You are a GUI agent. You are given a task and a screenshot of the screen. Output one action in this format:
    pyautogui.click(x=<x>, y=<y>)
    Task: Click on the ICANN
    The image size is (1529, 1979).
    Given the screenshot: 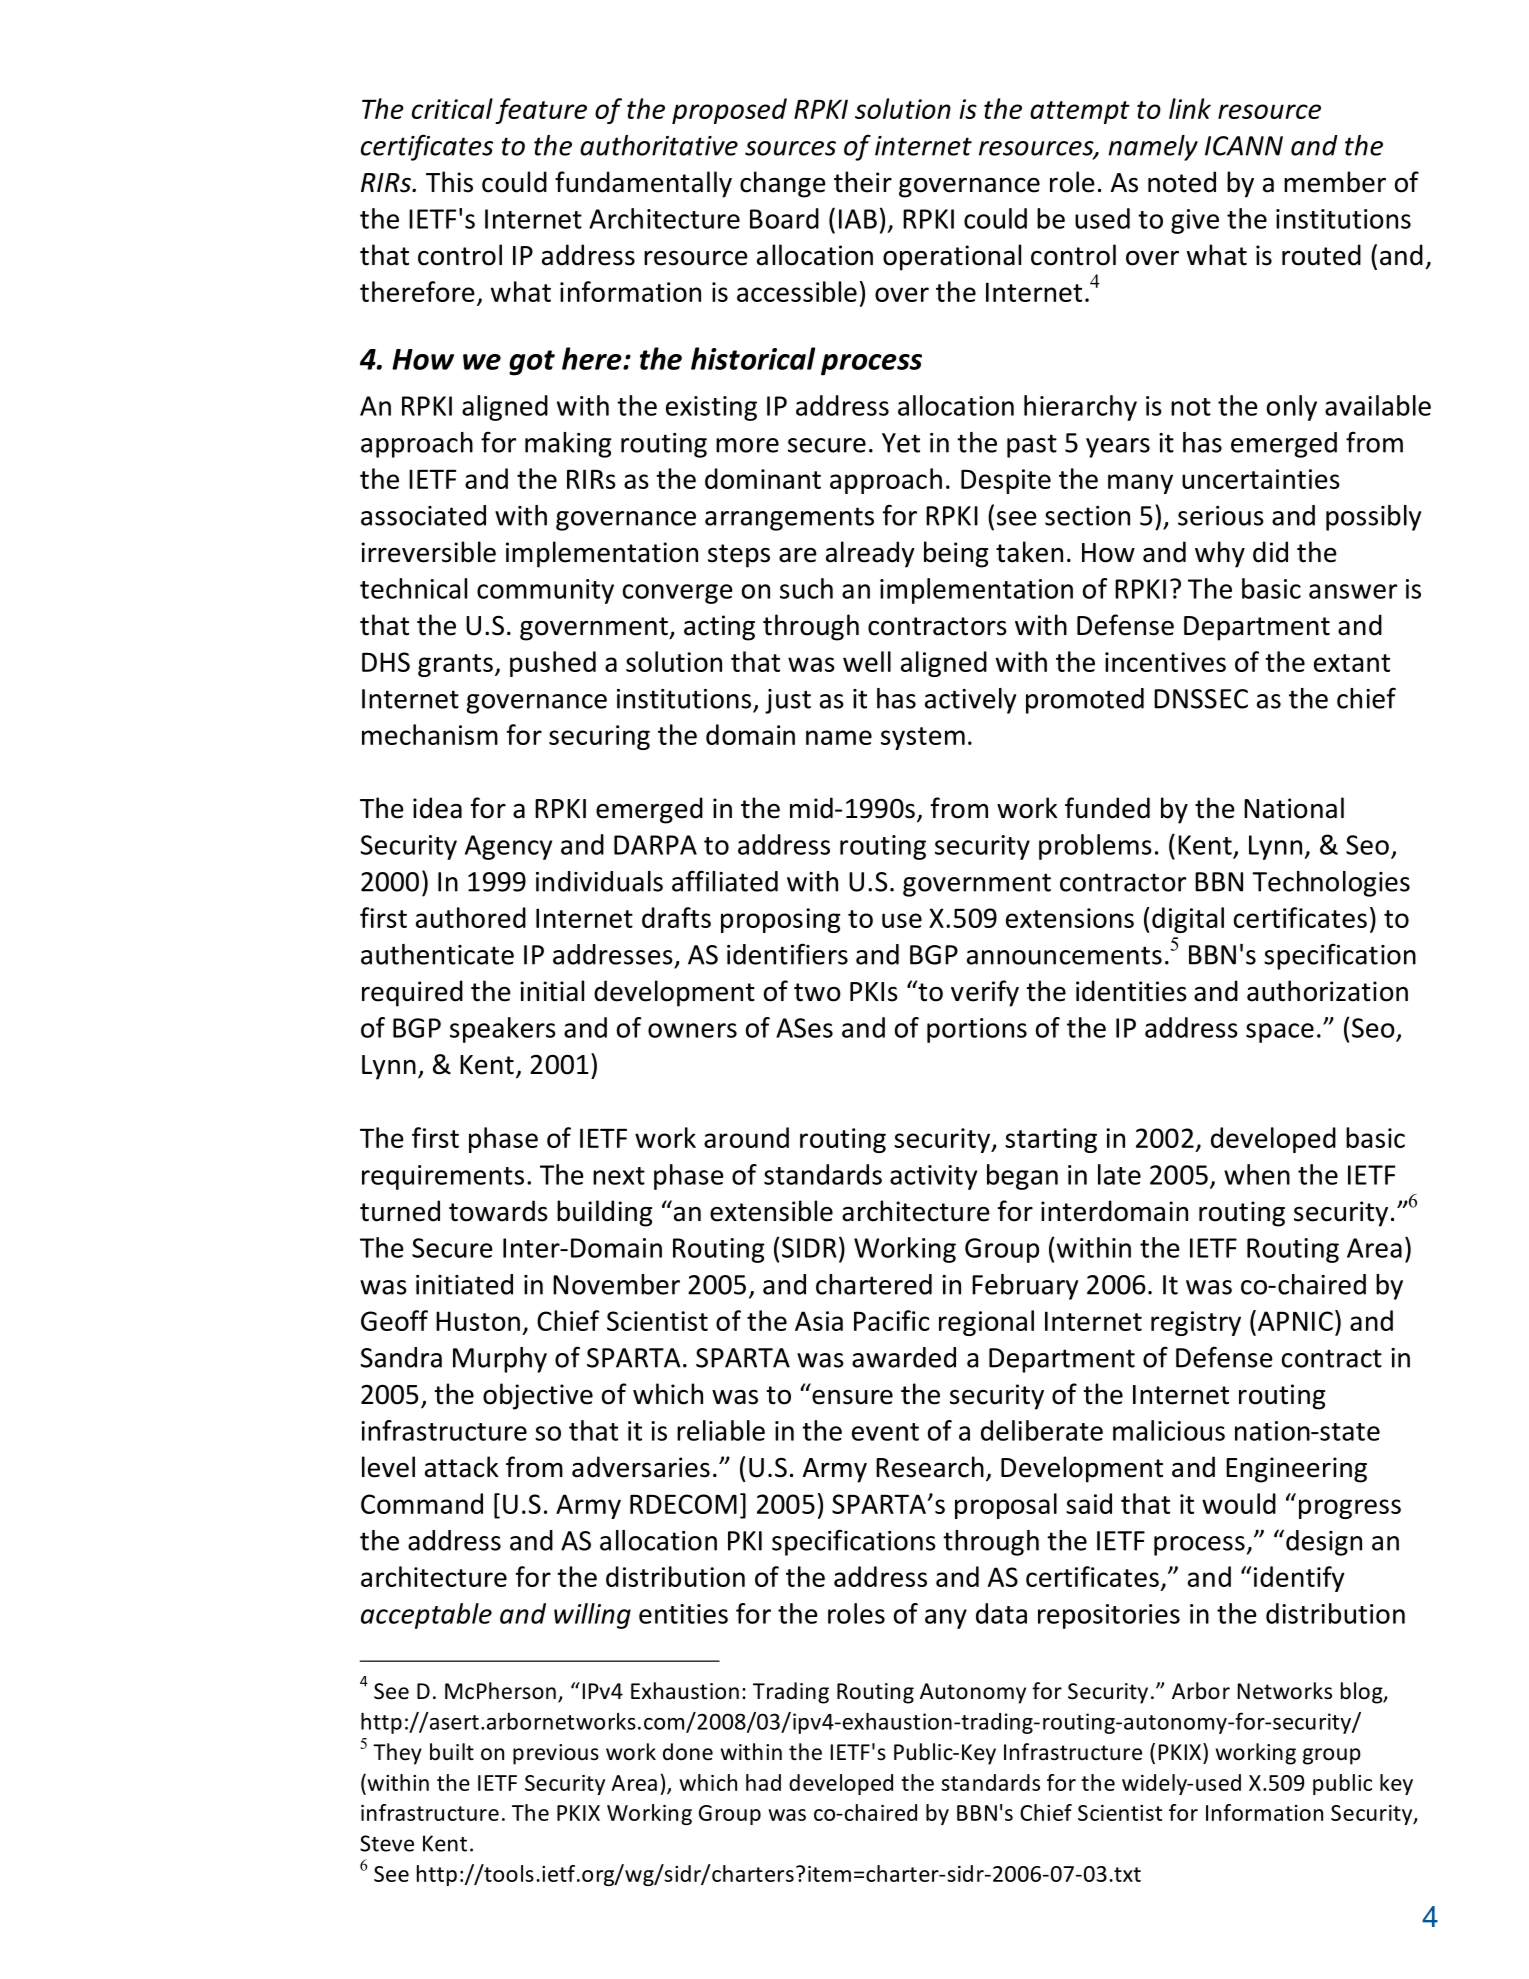 What is the action you would take?
    pyautogui.click(x=1244, y=146)
